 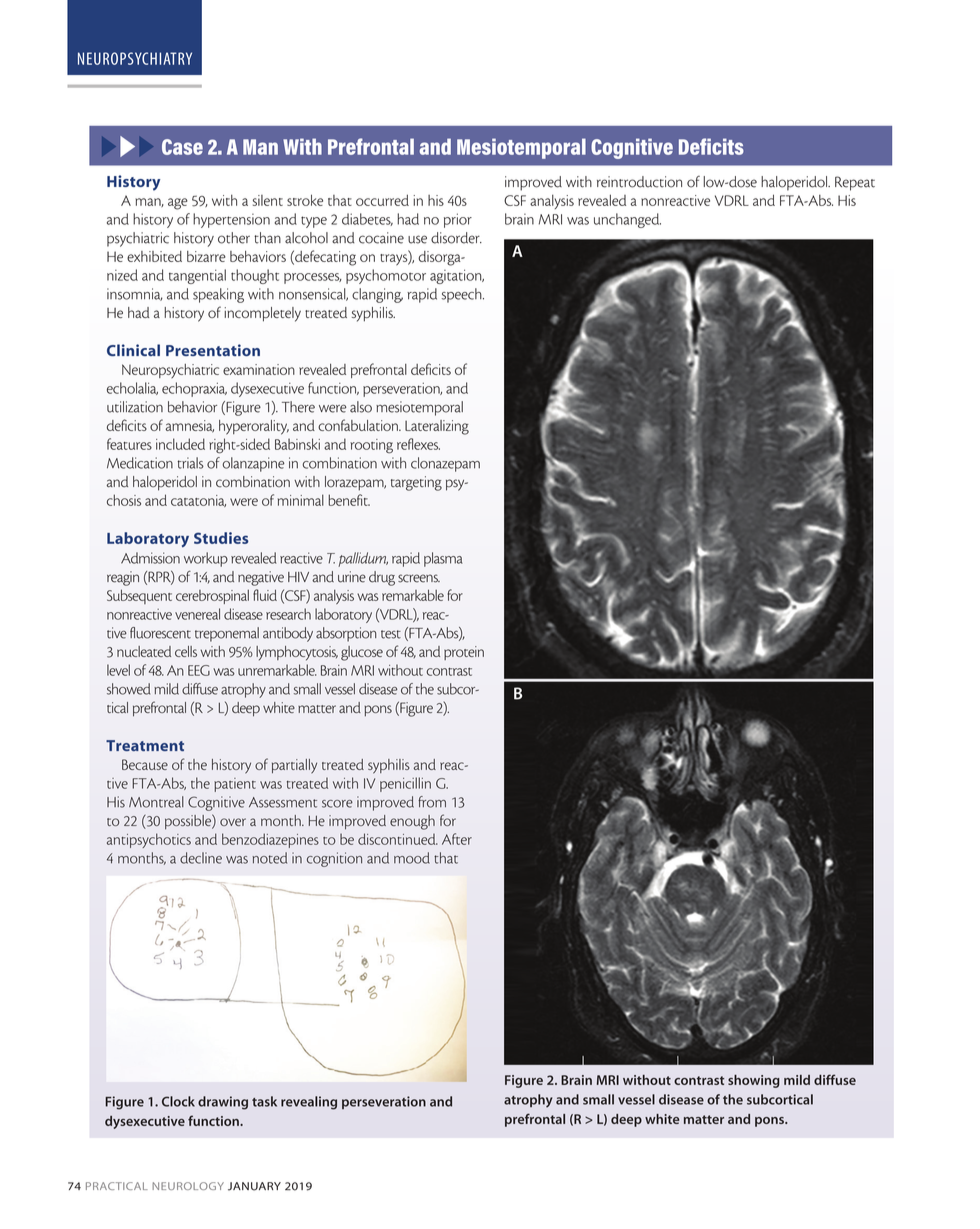 I want to click on Repeat, so click(x=855, y=183).
